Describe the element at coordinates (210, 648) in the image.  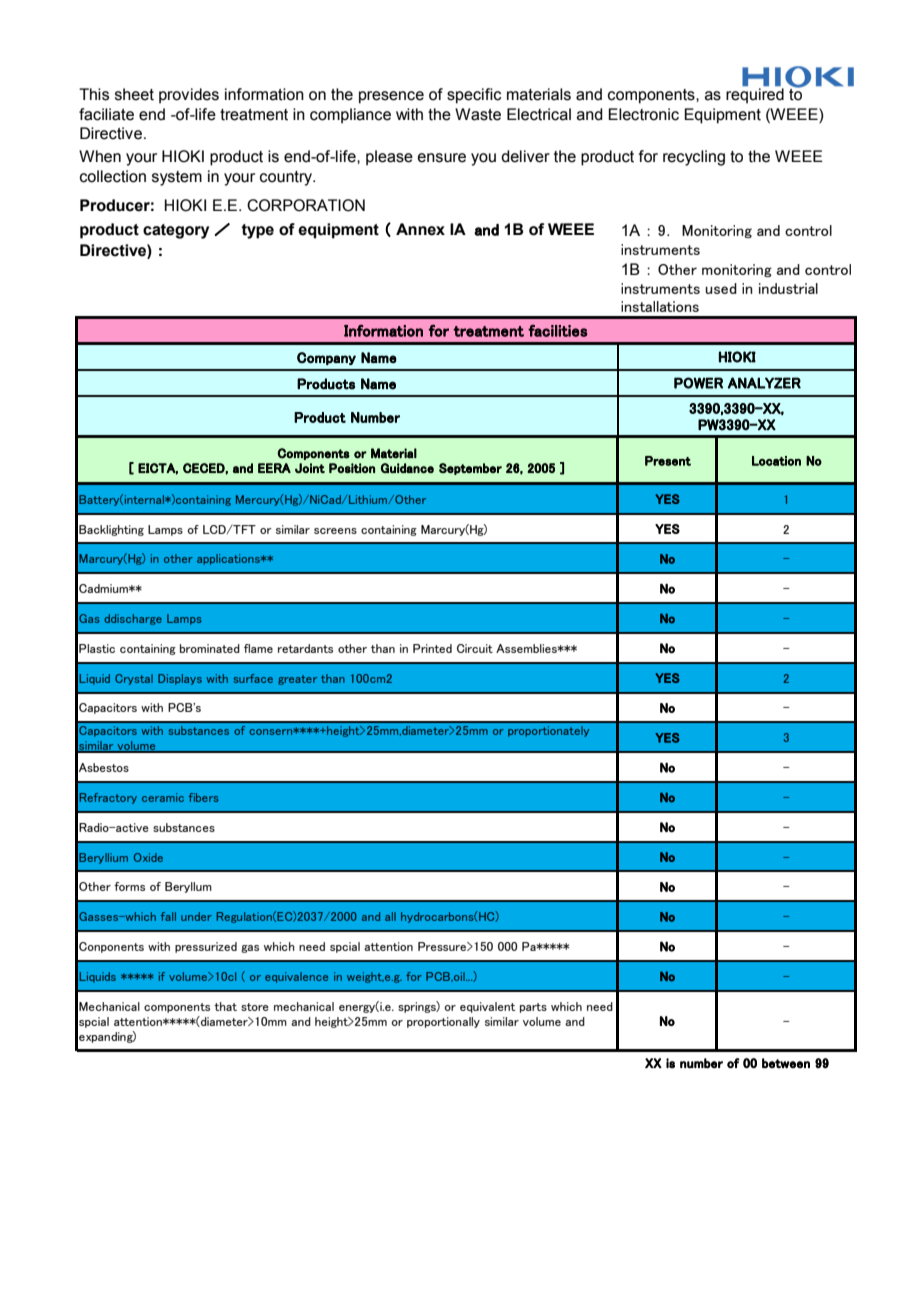
I see `brominated` at that location.
